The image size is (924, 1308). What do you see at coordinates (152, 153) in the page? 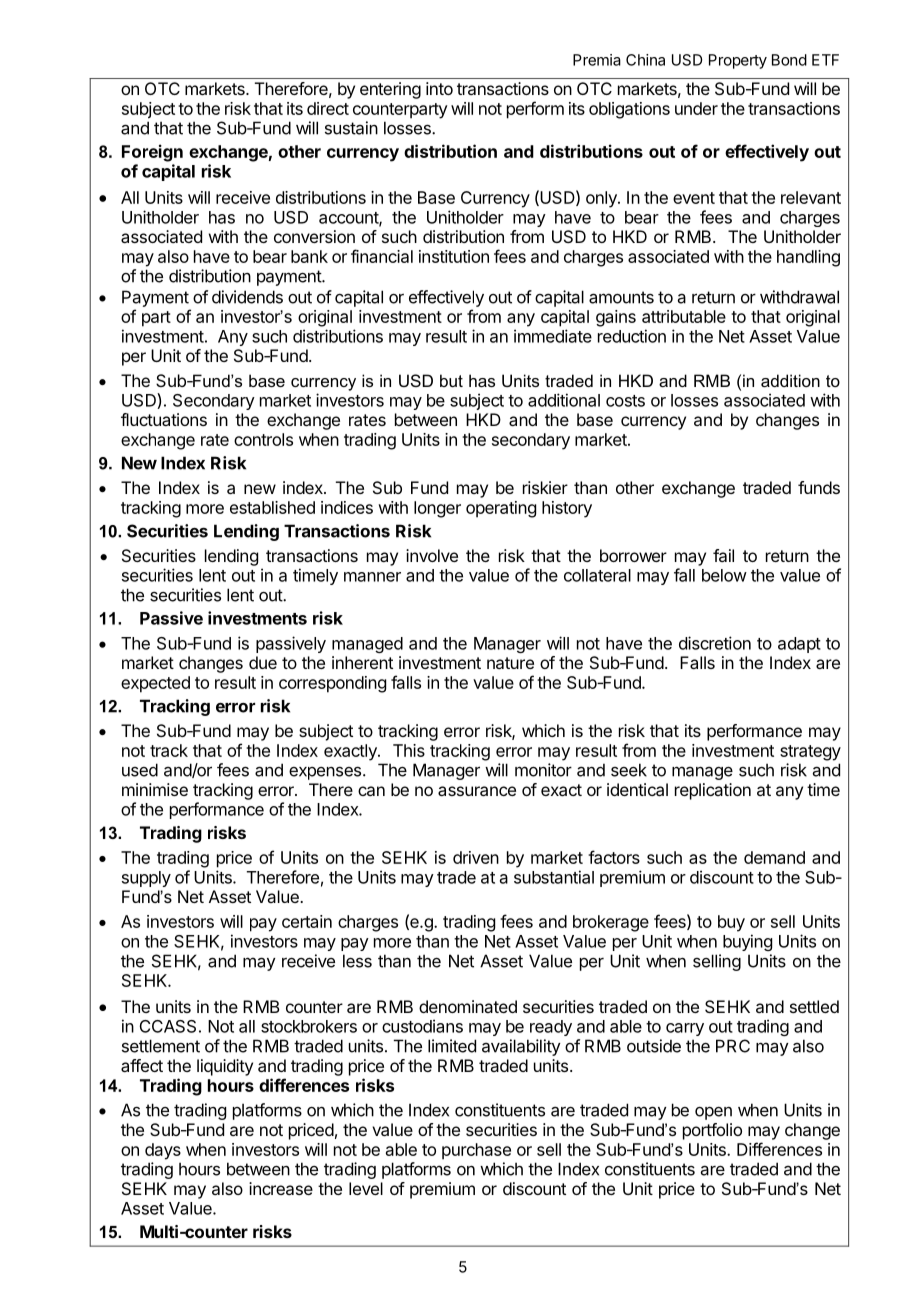
I see `Foreign` at bounding box center [152, 153].
